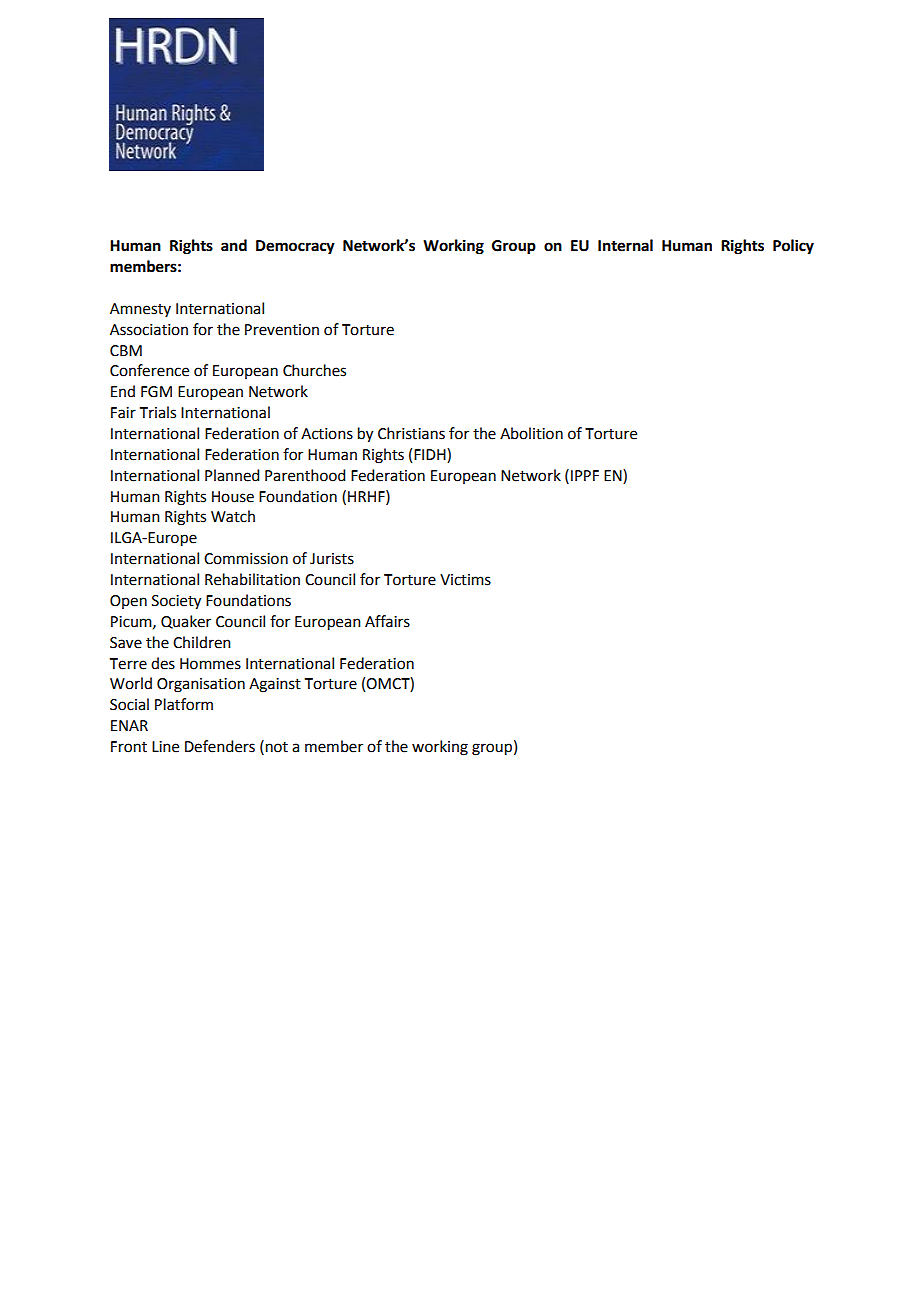 The width and height of the image is (924, 1308). What do you see at coordinates (295, 247) in the image?
I see `Democracy` at bounding box center [295, 247].
